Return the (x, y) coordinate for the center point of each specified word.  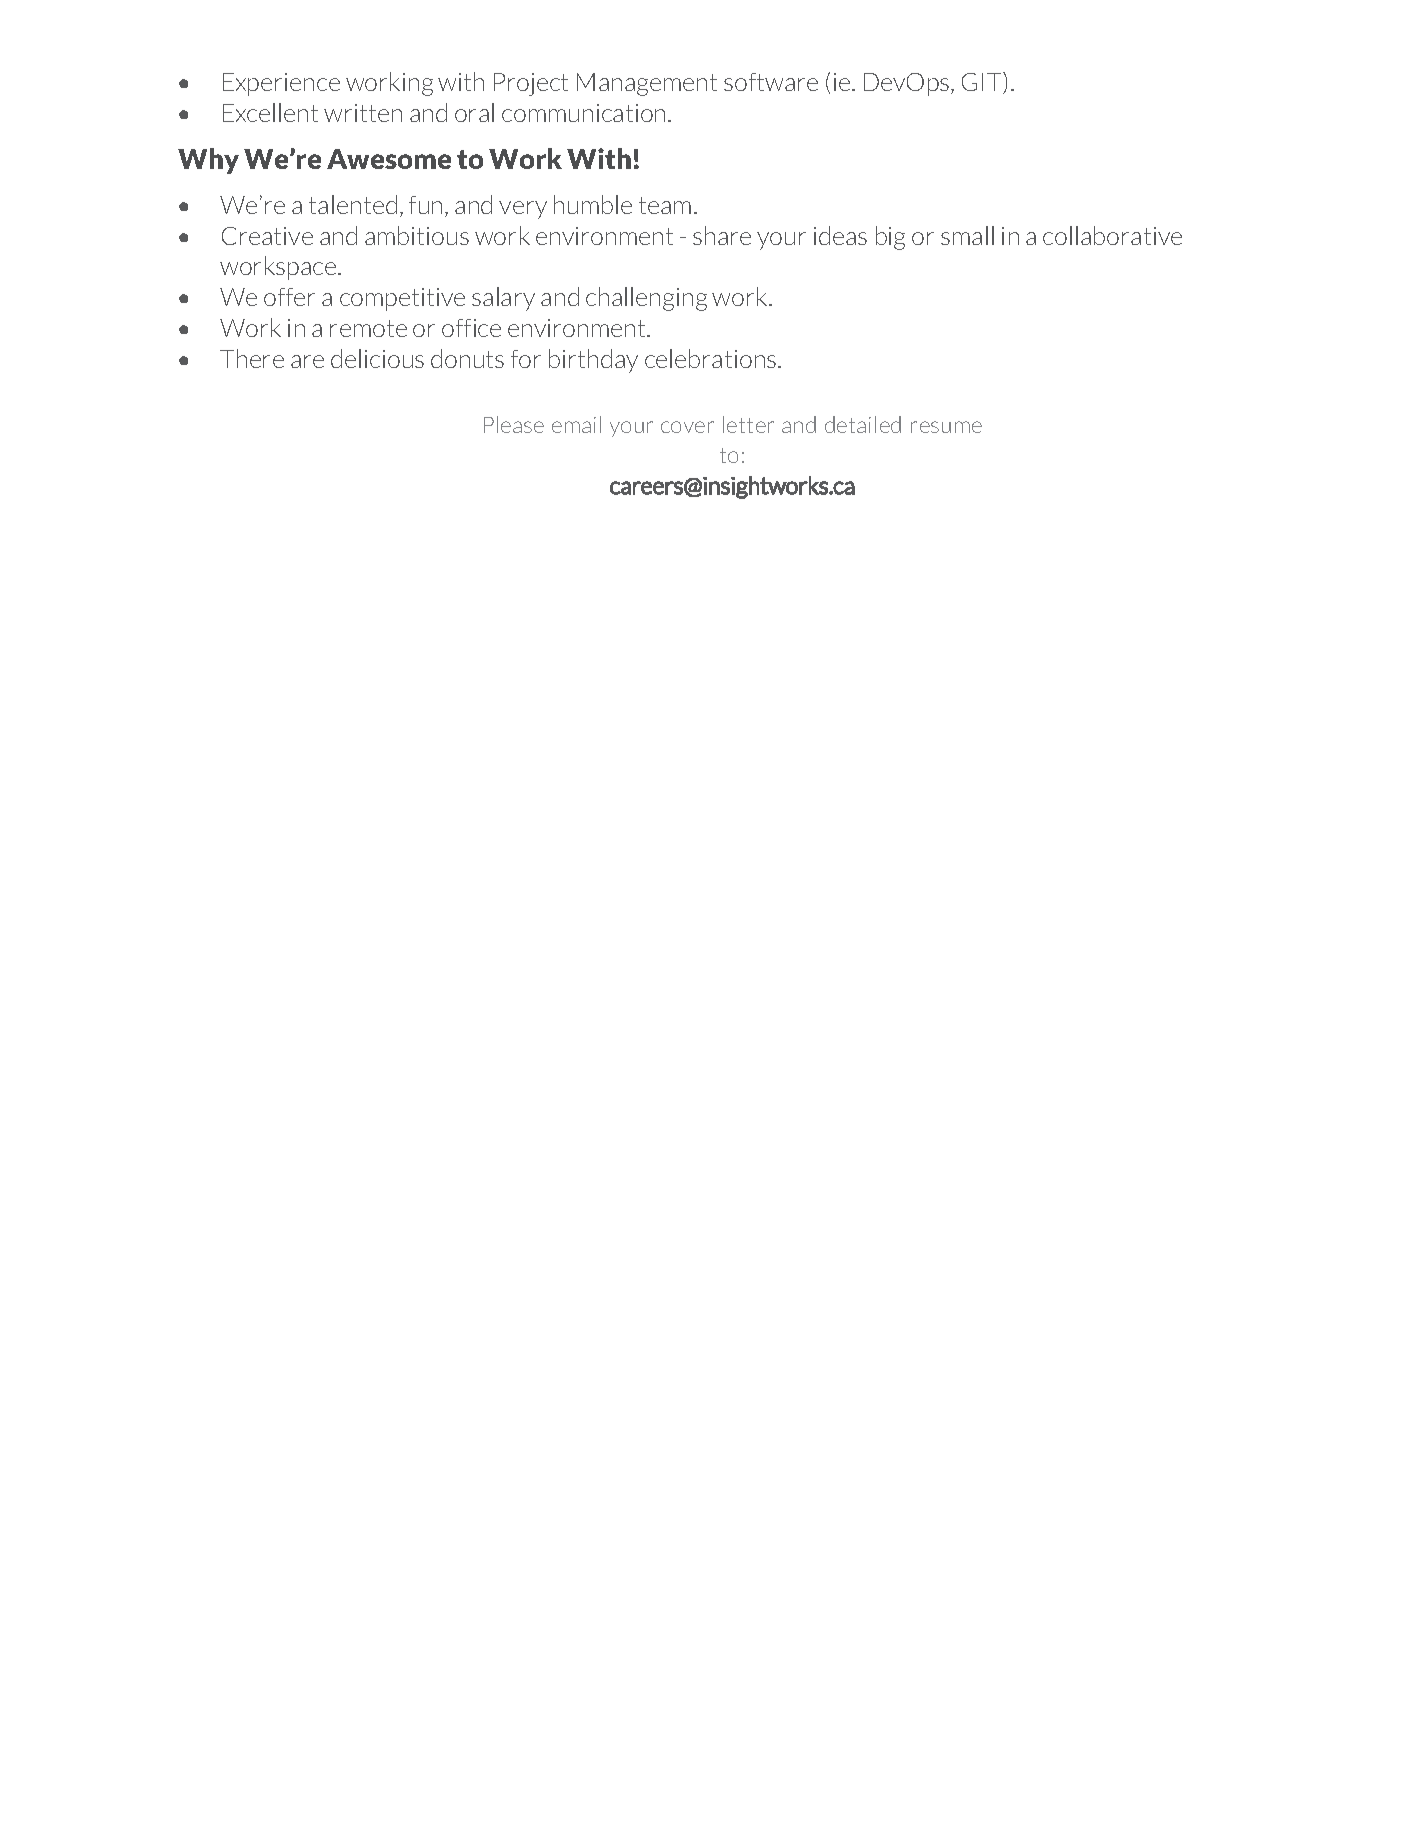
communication (583, 113)
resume (946, 427)
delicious (377, 358)
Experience (281, 84)
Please (514, 424)
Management (647, 84)
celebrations (712, 358)
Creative (267, 236)
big (890, 238)
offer (289, 297)
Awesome (389, 159)
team (665, 205)
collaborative (1112, 235)
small (967, 235)
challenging (646, 299)
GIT (983, 83)
